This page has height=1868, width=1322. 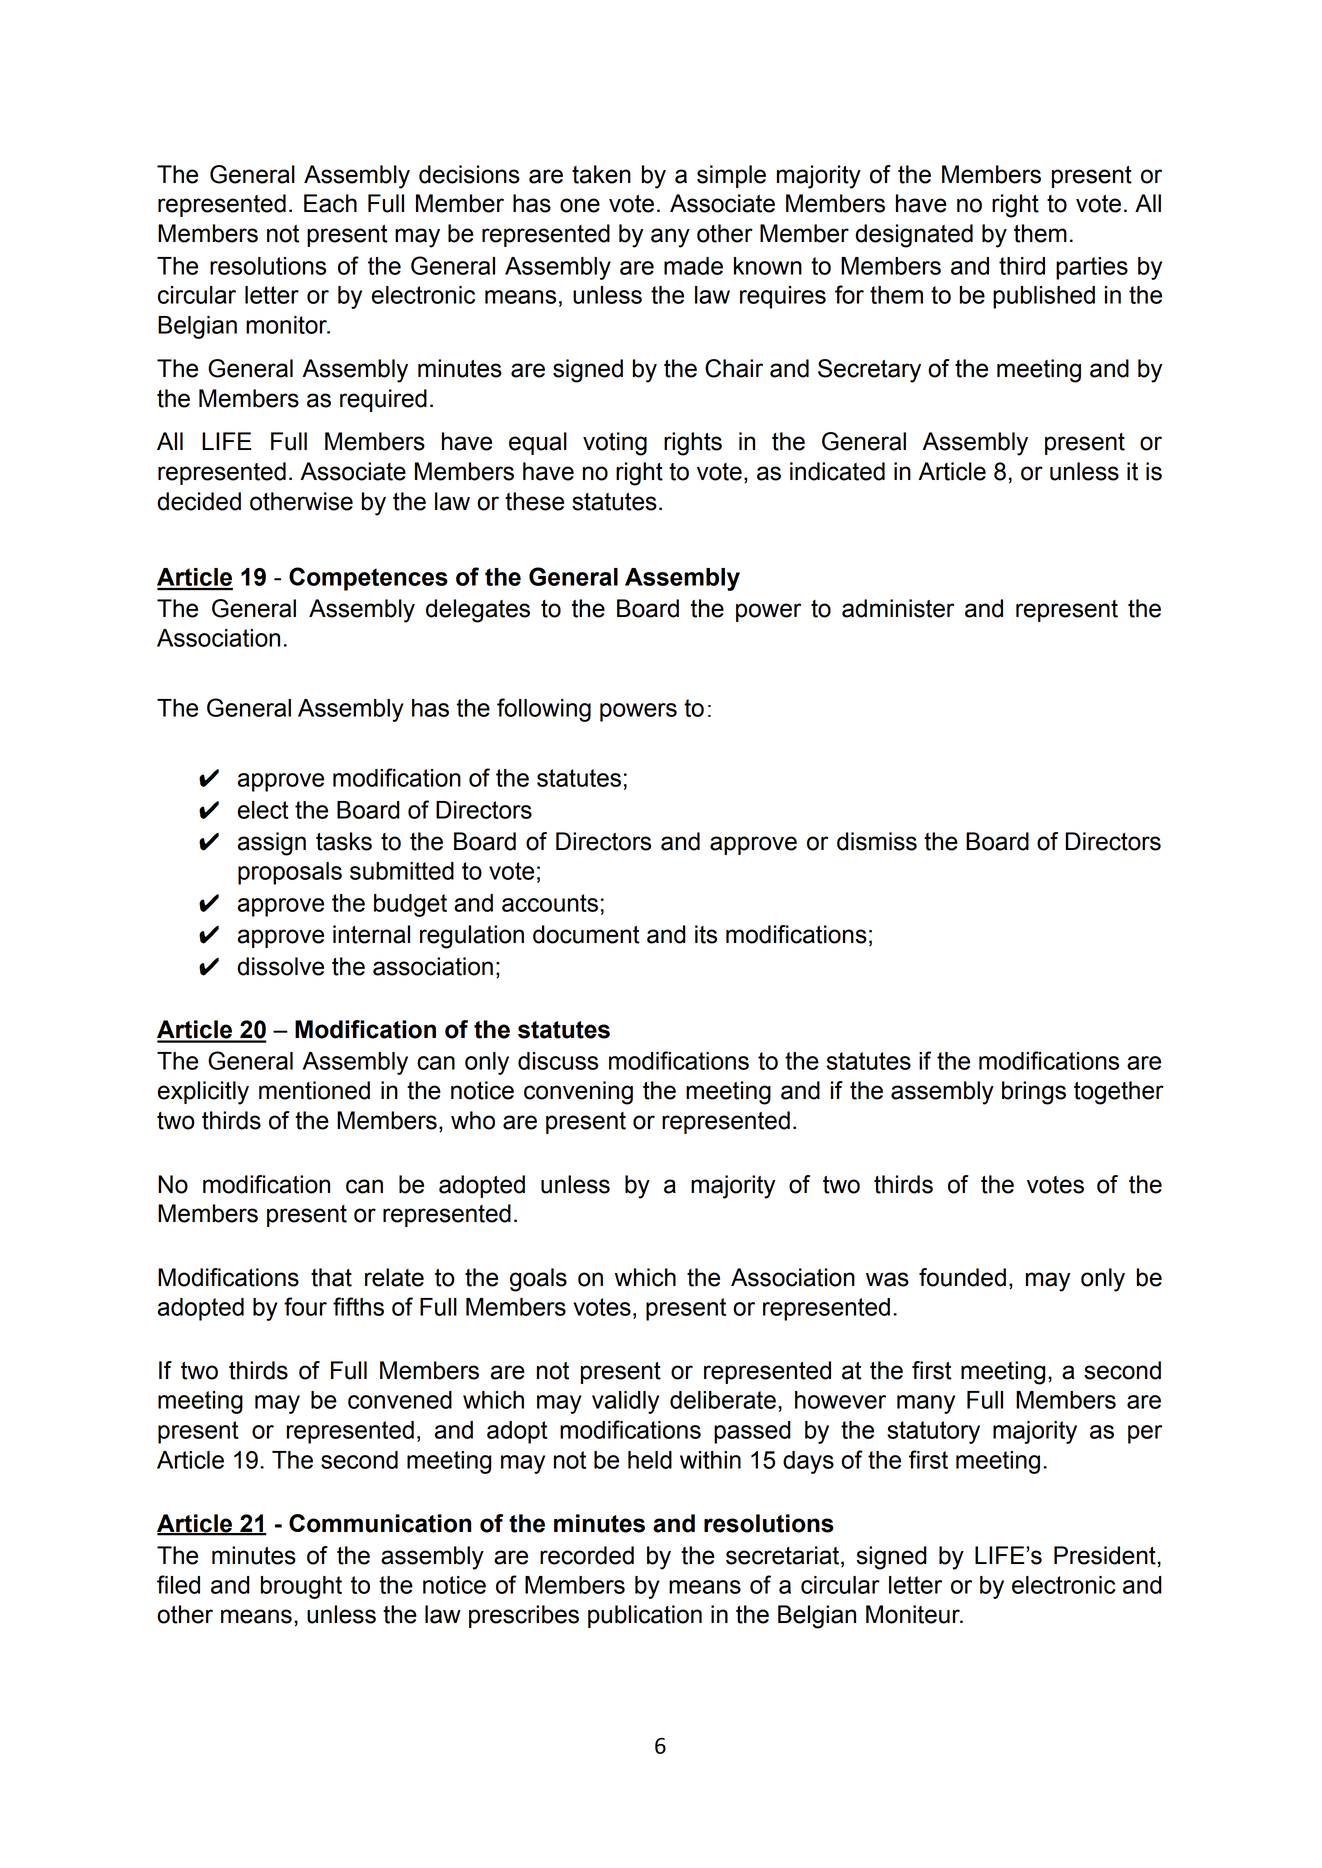 I want to click on publication, so click(x=645, y=1616).
